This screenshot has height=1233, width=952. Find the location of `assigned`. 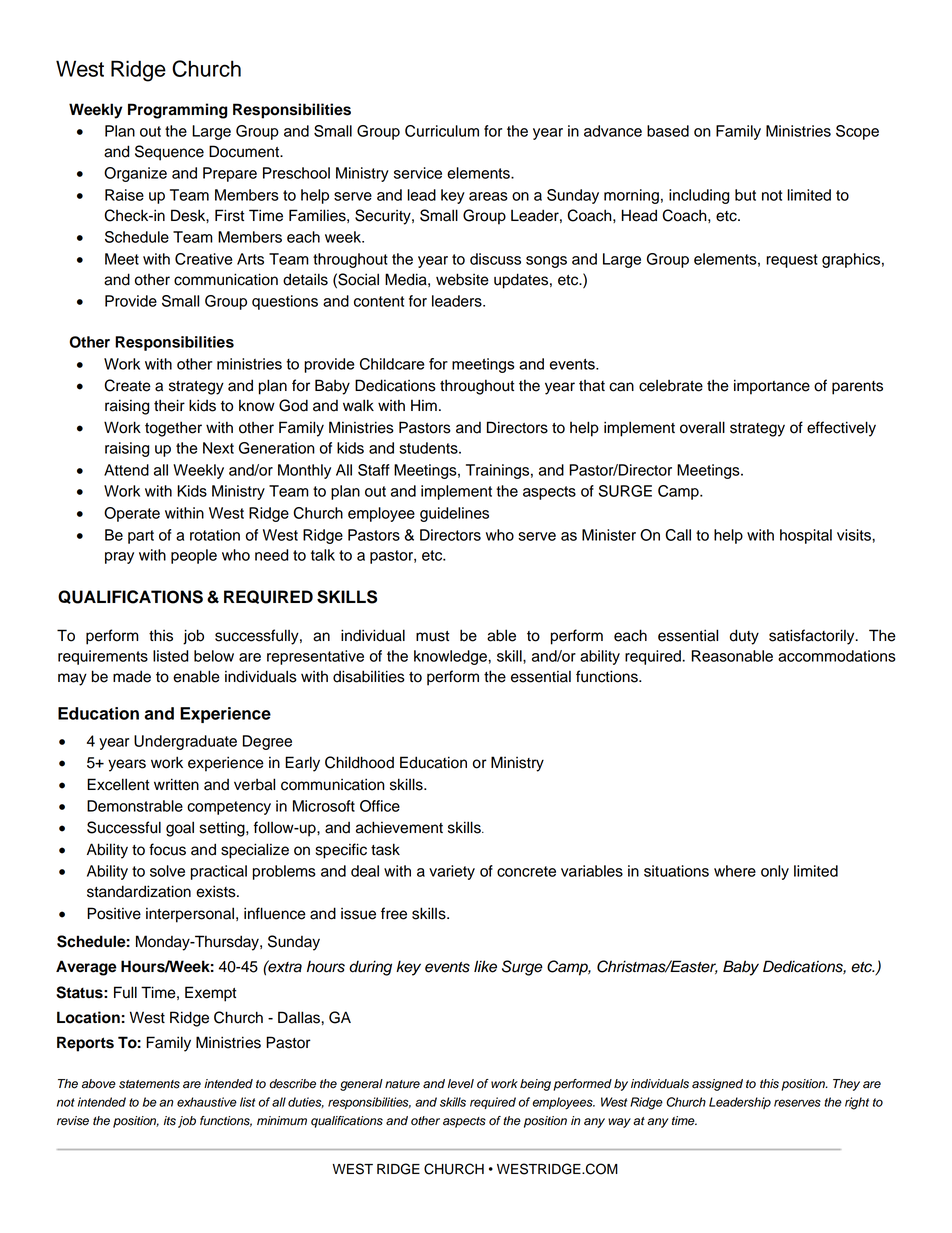

assigned is located at coordinates (717, 1085).
